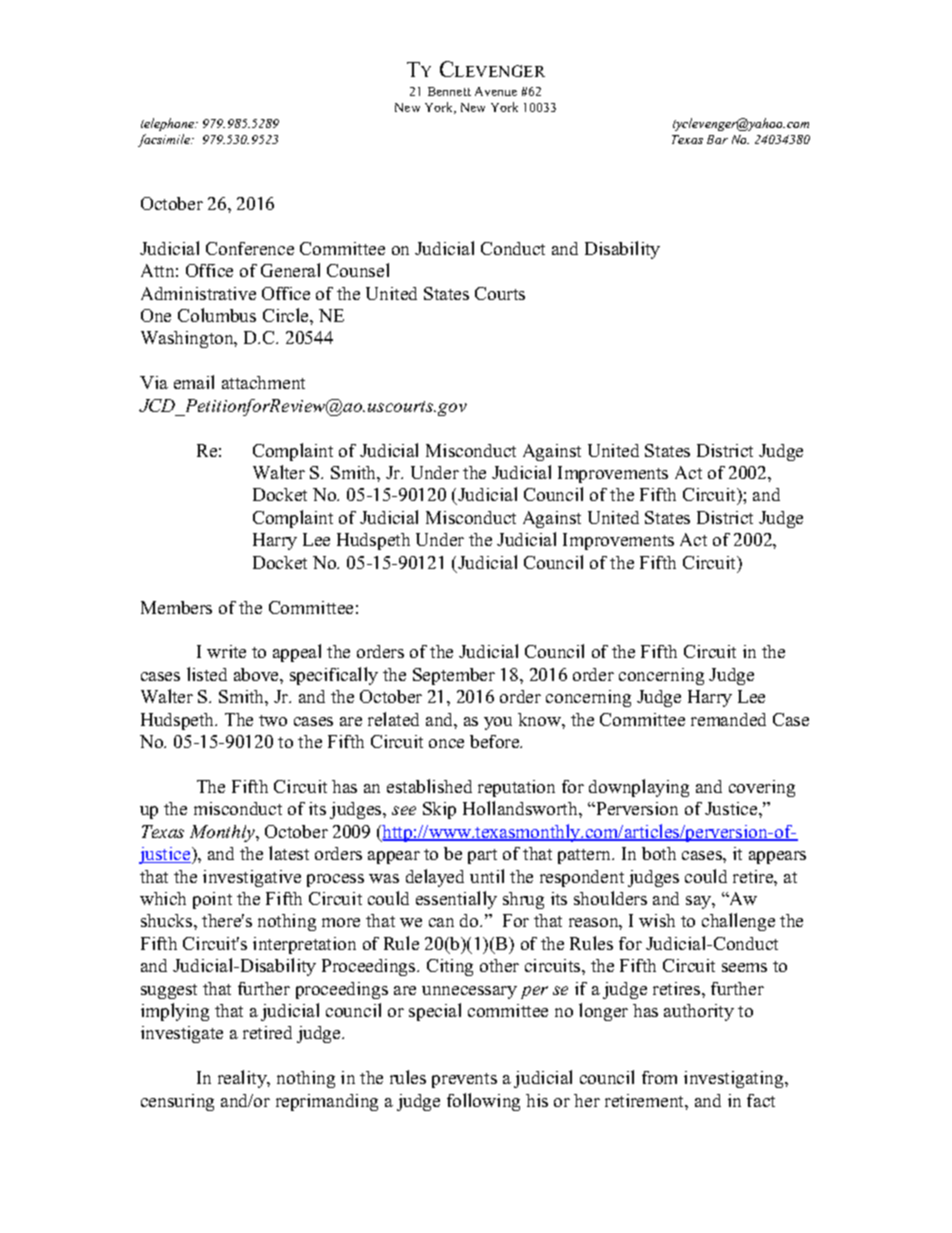 Image resolution: width=952 pixels, height=1233 pixels. Describe the element at coordinates (728, 719) in the screenshot. I see `remanded` at that location.
